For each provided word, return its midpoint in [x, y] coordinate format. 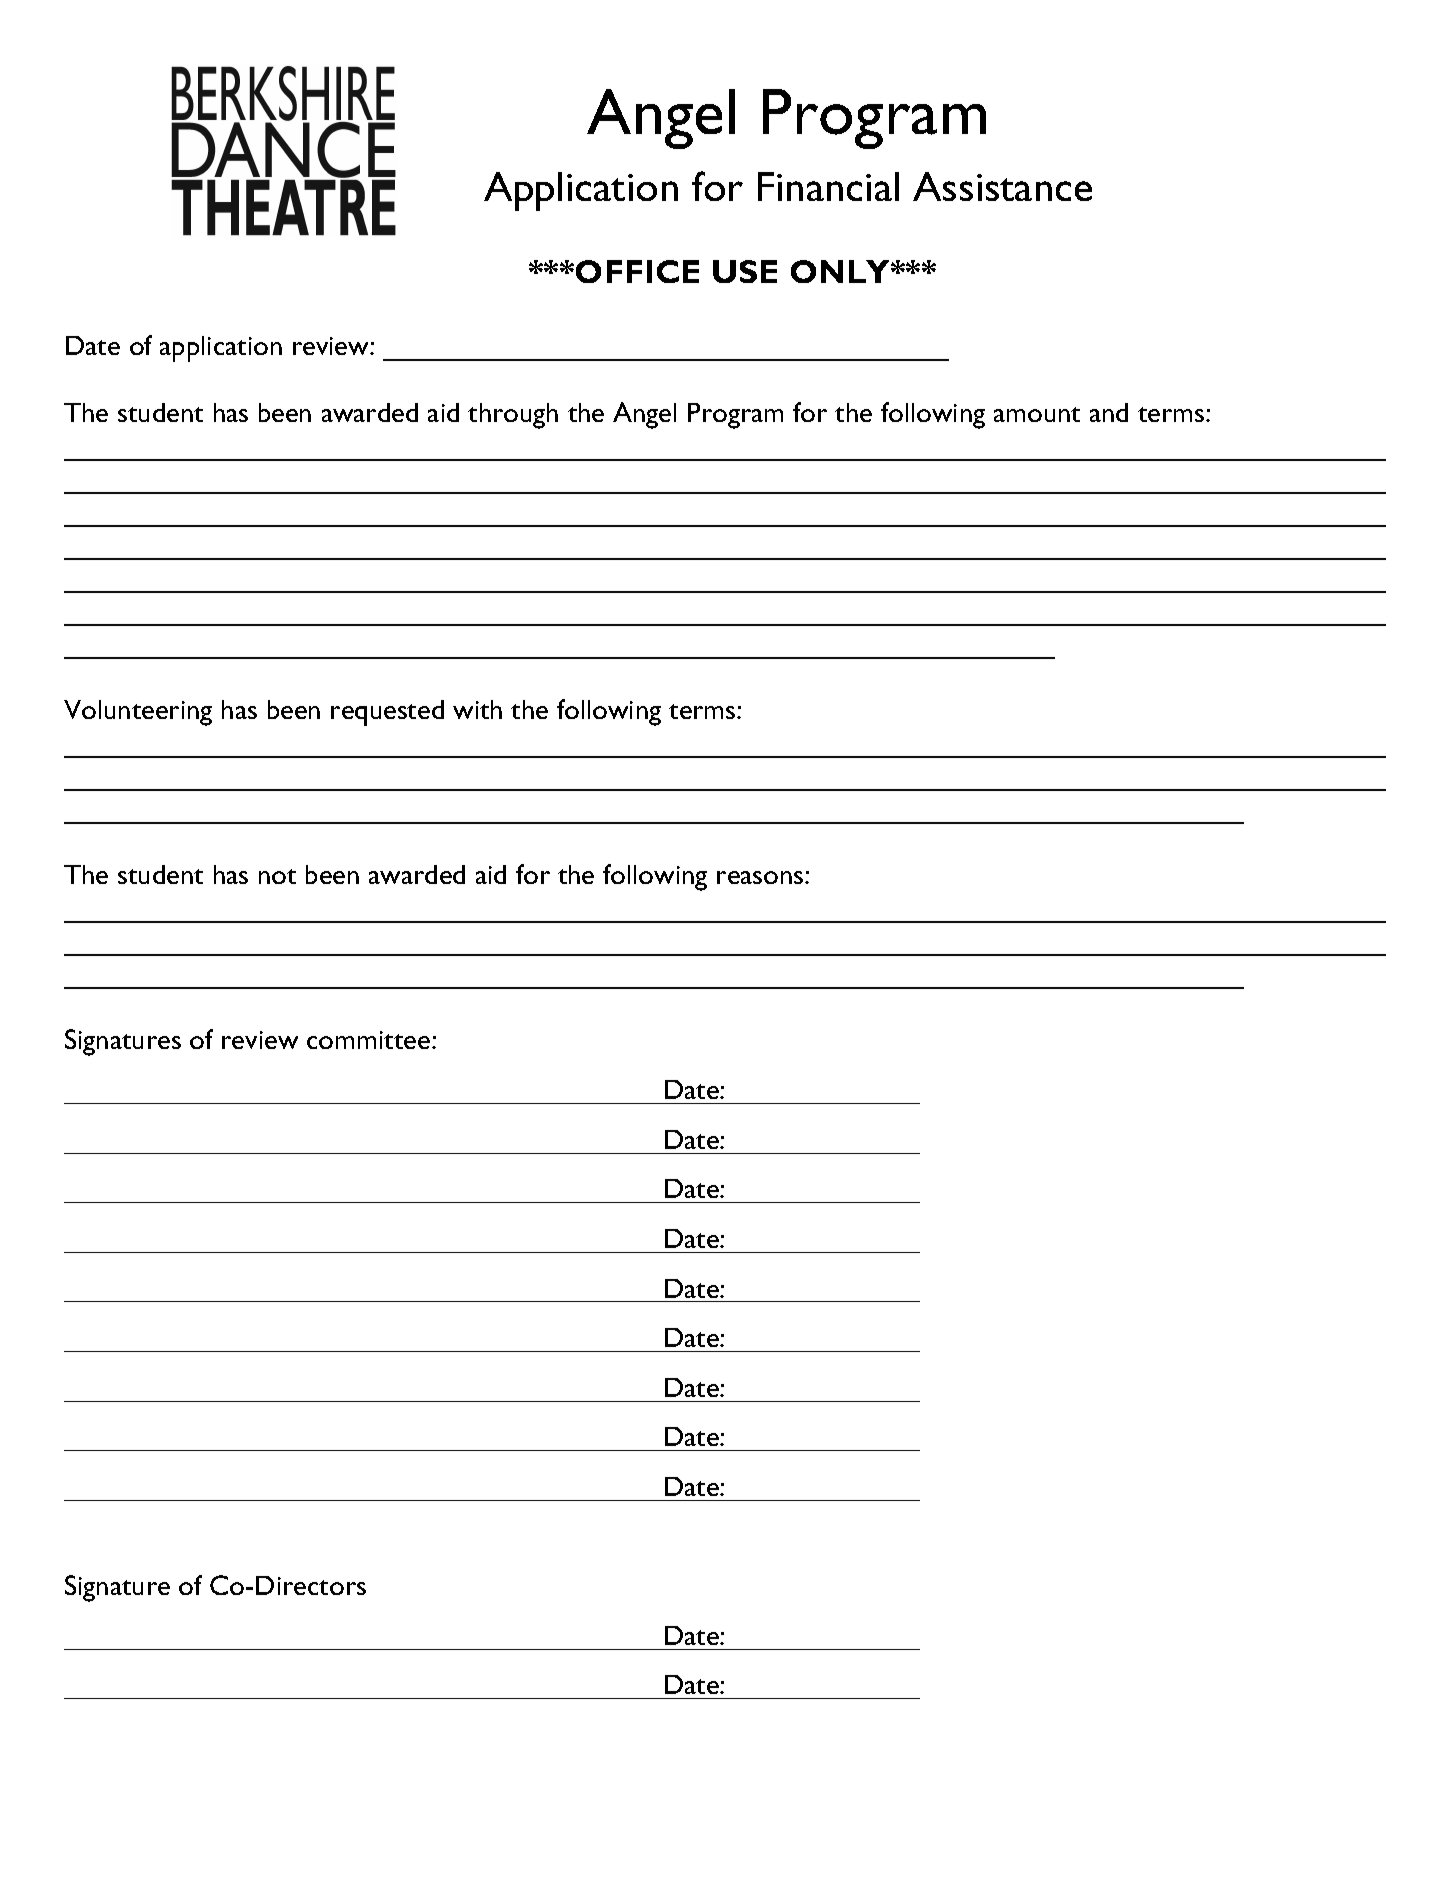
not [277, 876]
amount [1037, 414]
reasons [761, 877]
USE [745, 271]
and [1109, 412]
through [513, 416]
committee [370, 1040]
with [477, 709]
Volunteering [138, 713]
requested [387, 713]
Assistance [1002, 186]
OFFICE [637, 271]
